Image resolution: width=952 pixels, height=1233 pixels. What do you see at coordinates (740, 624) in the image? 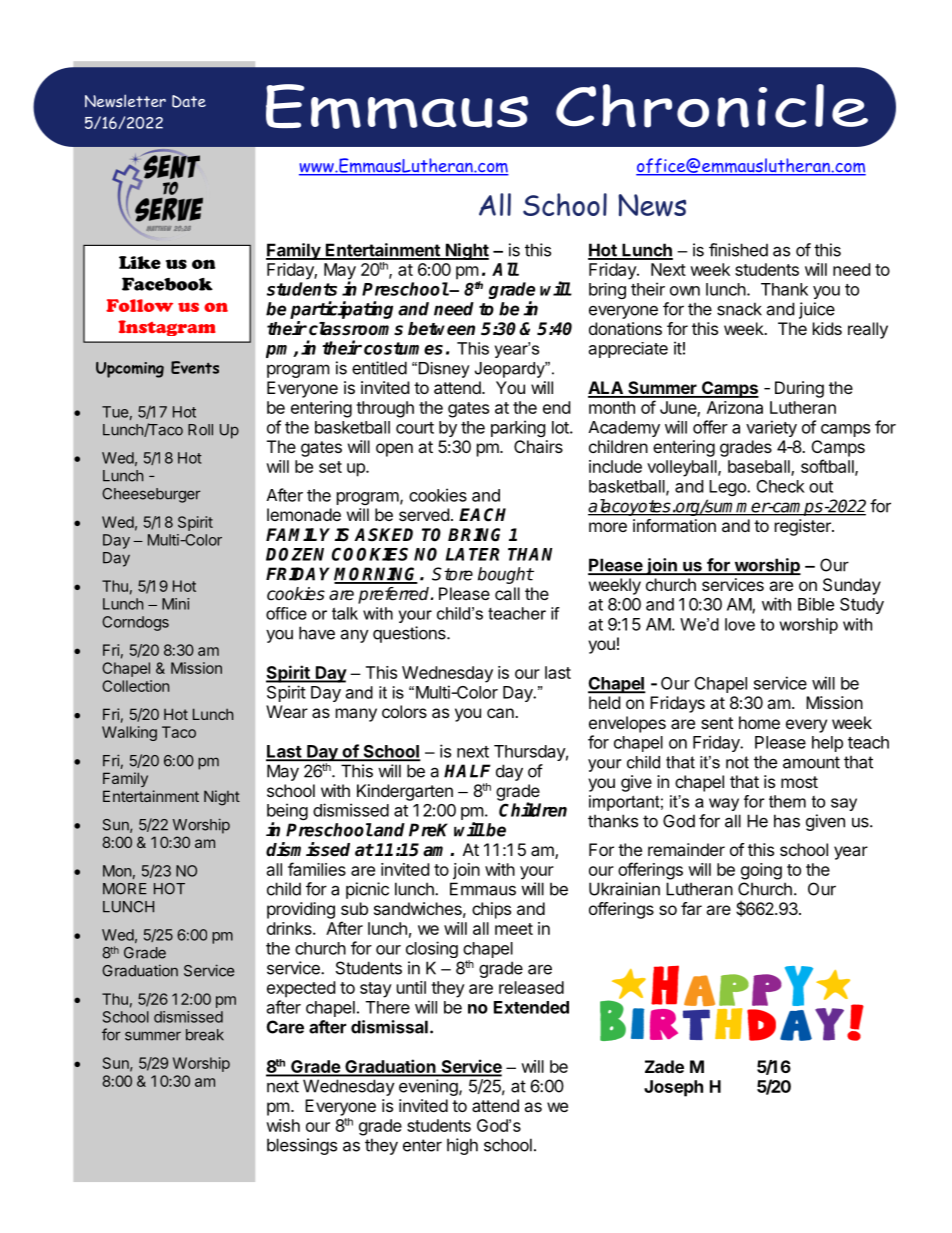
I see `love` at bounding box center [740, 624].
